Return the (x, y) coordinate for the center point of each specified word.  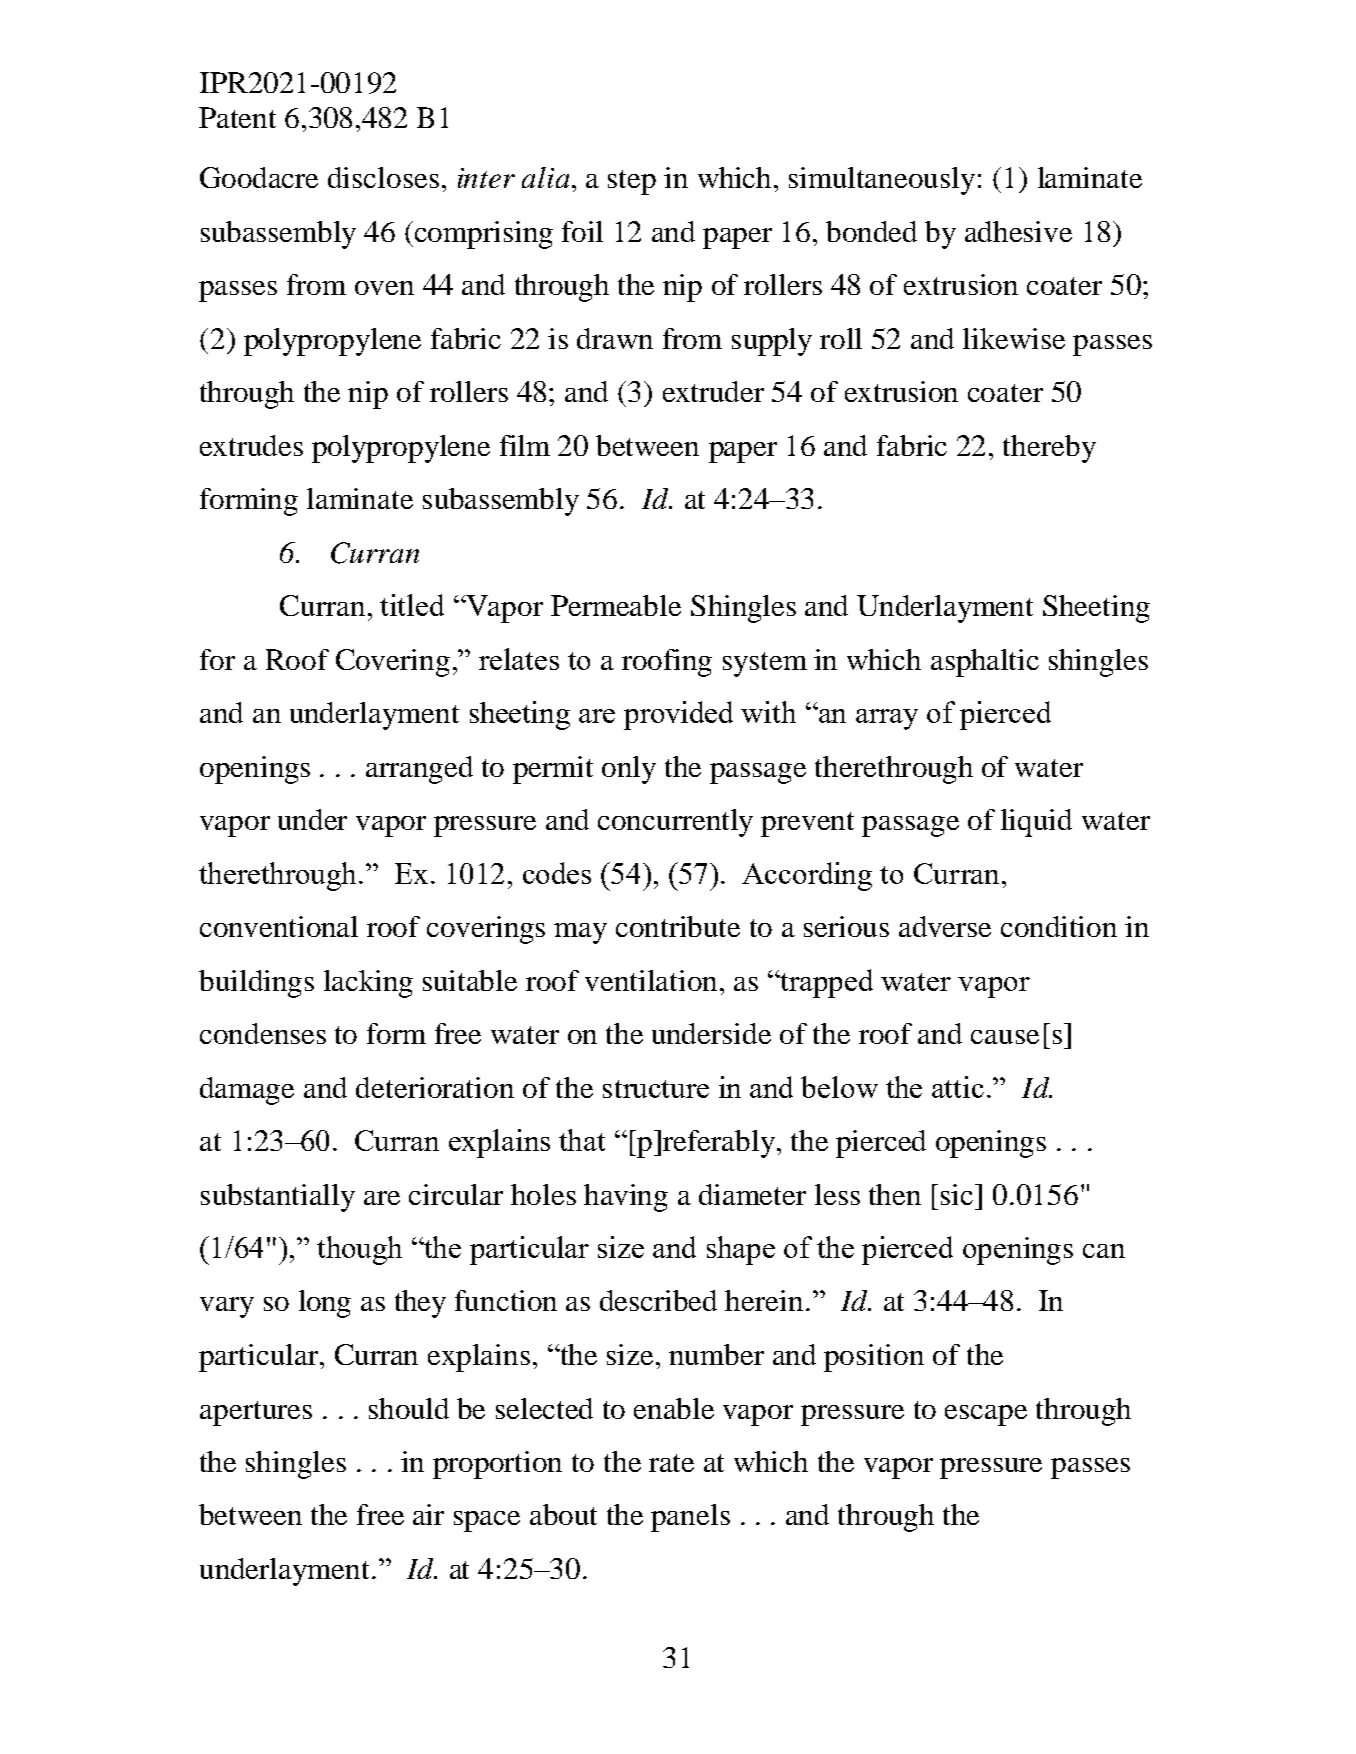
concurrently (675, 823)
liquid (1036, 823)
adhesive (1018, 231)
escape (986, 1415)
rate (671, 1463)
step (632, 182)
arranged (419, 770)
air (428, 1514)
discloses (383, 177)
